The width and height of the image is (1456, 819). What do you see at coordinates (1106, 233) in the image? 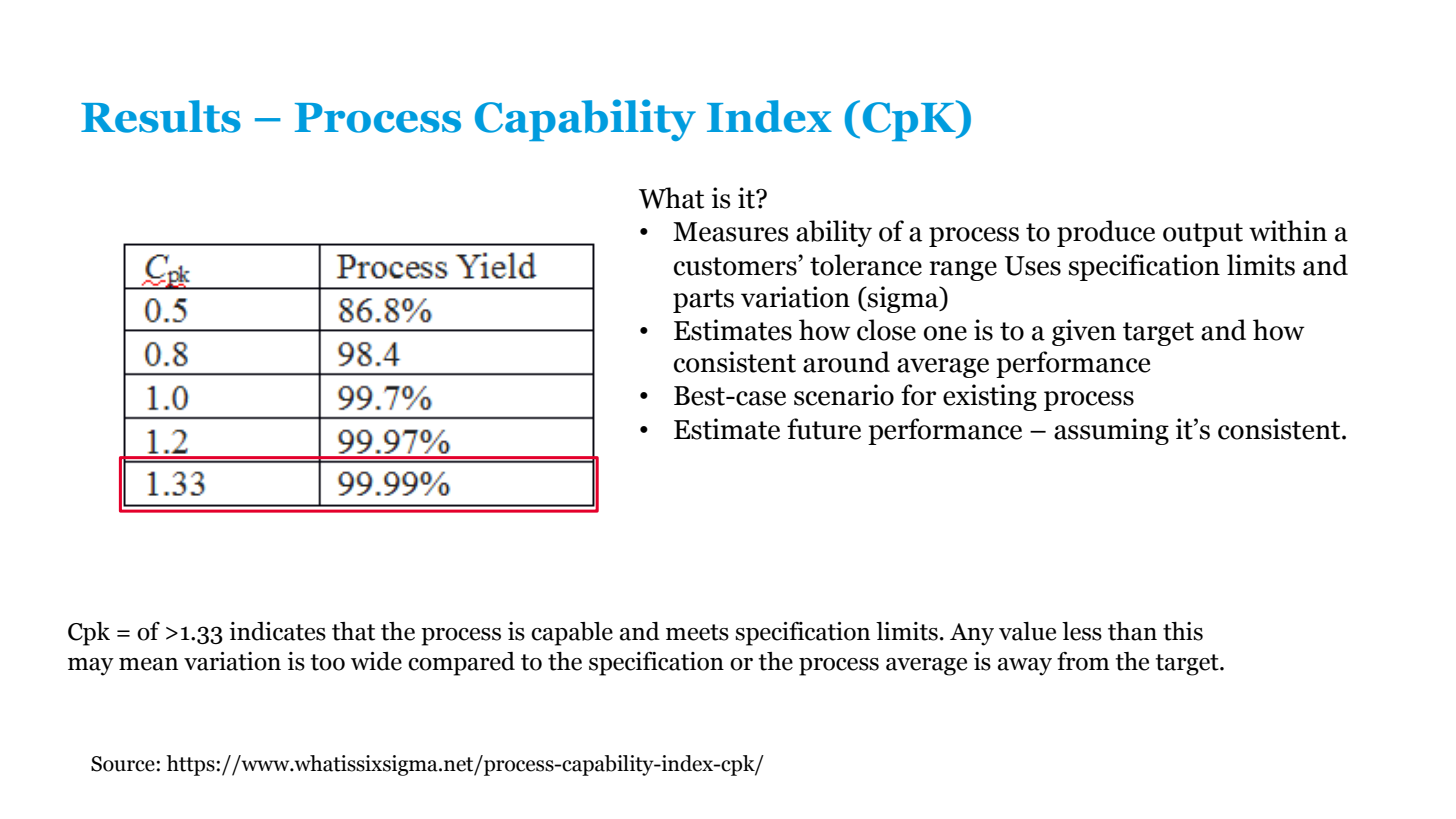
I see `produce` at bounding box center [1106, 233].
